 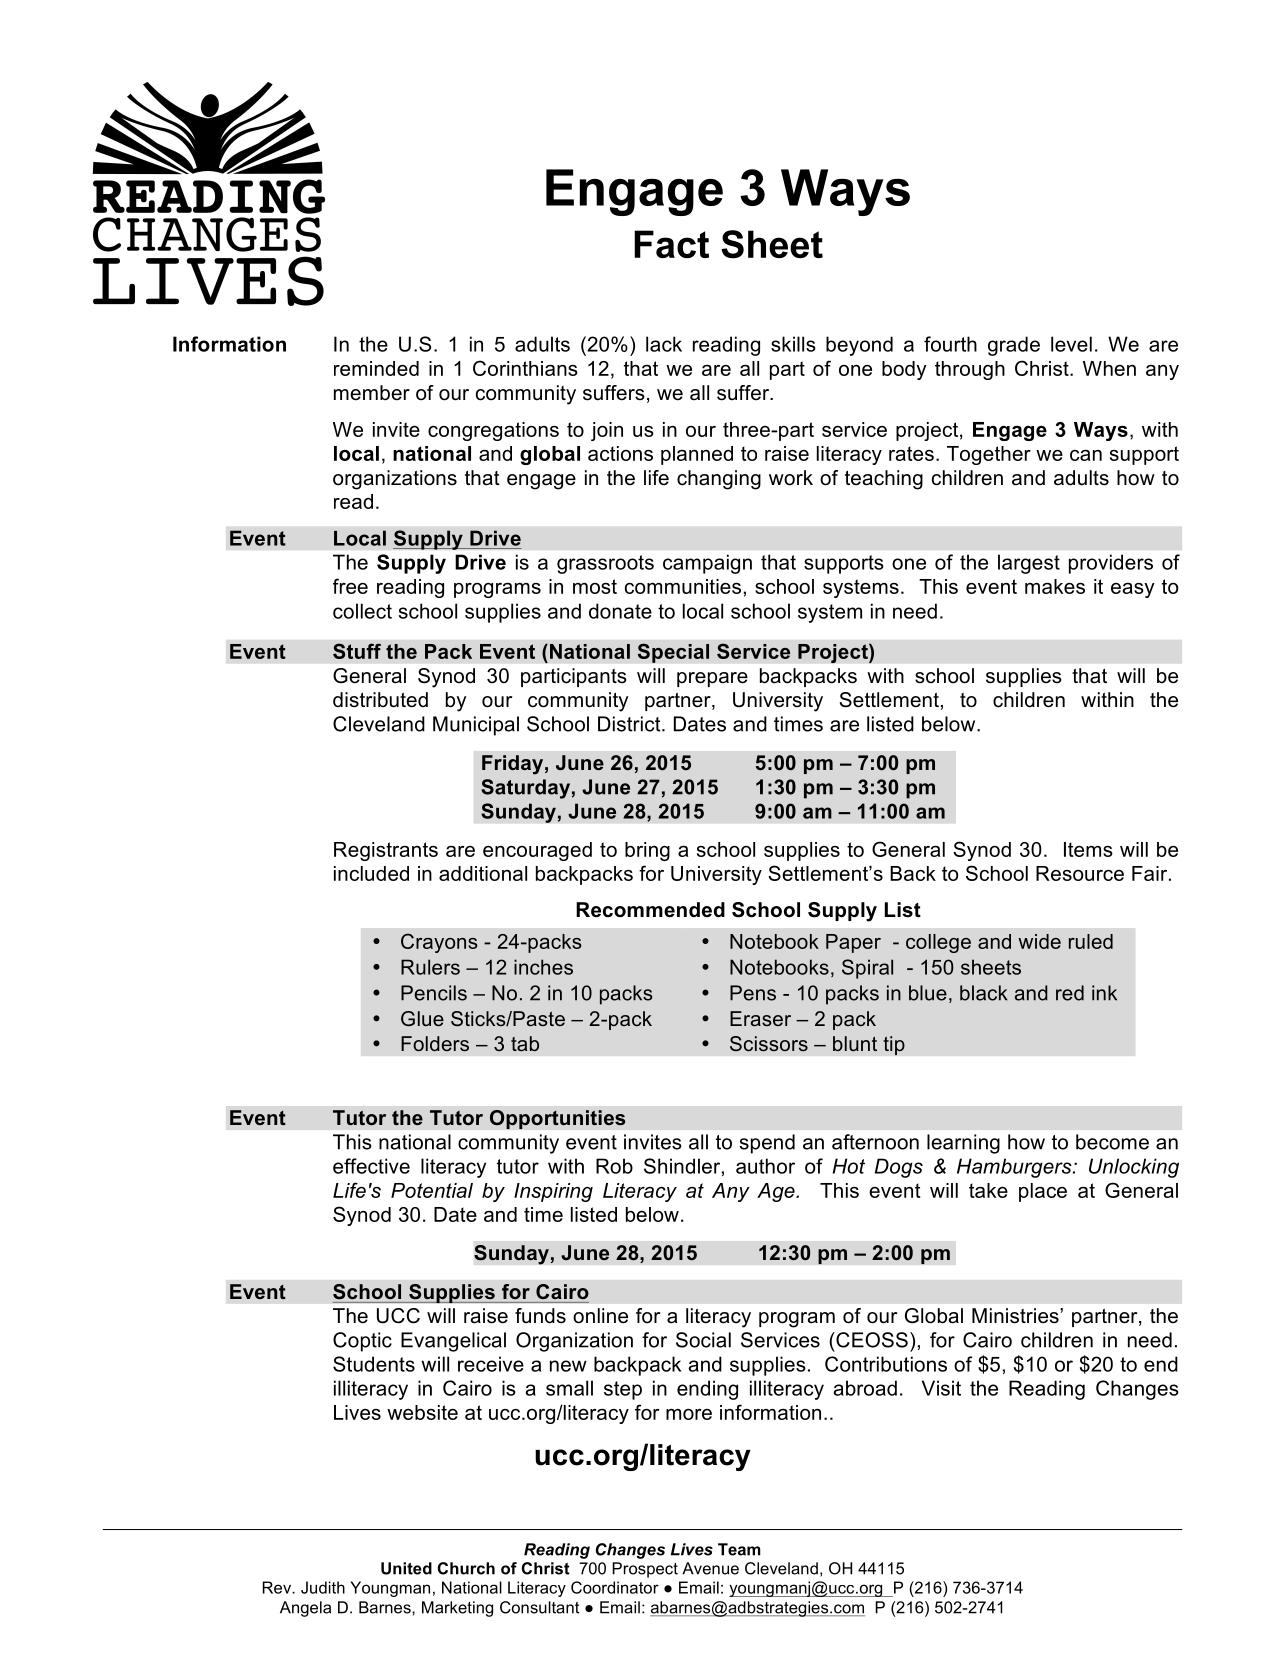 What do you see at coordinates (1014, 346) in the screenshot?
I see `grade` at bounding box center [1014, 346].
